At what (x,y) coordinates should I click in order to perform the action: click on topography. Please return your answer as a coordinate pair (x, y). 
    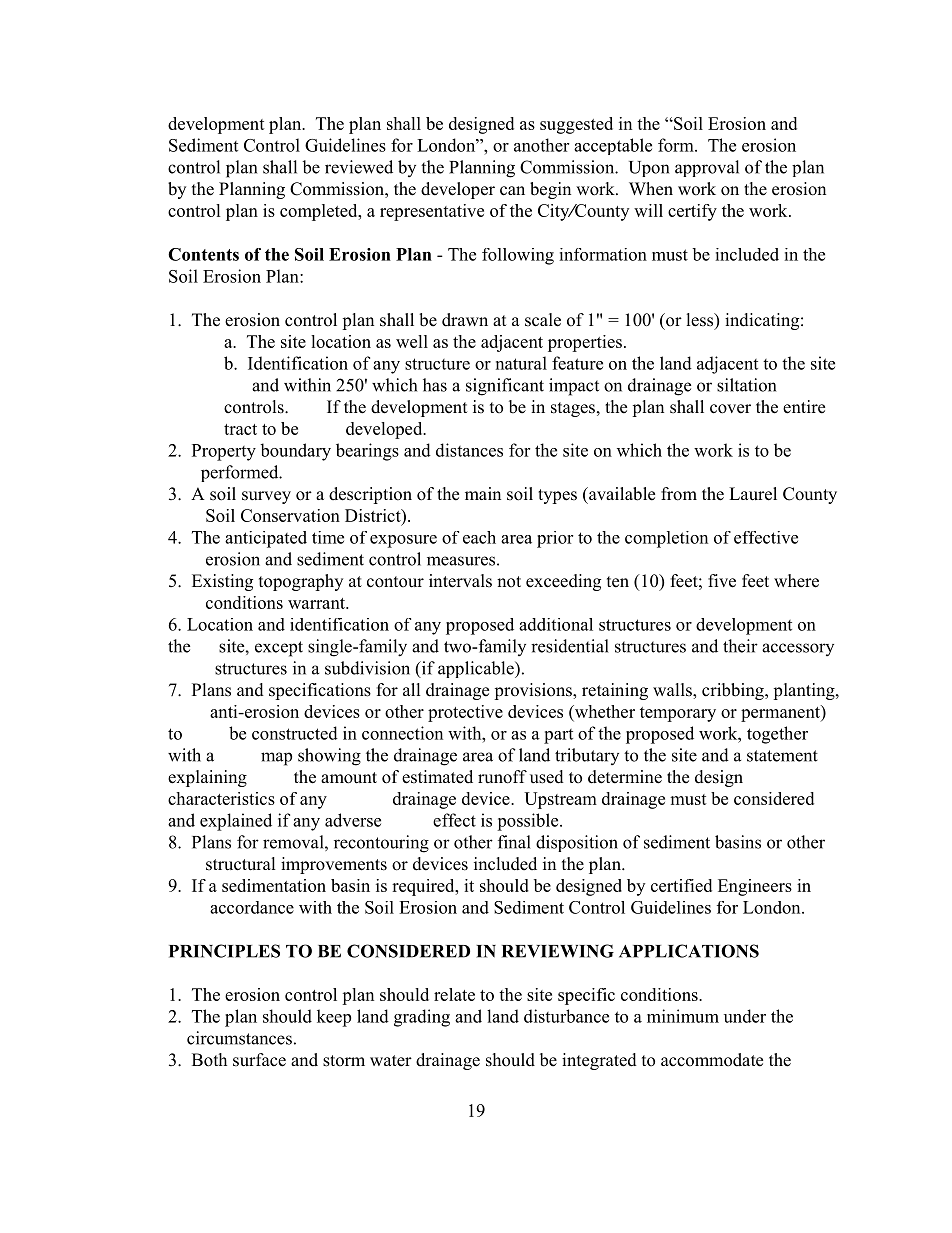
    Looking at the image, I should click on (301, 582).
